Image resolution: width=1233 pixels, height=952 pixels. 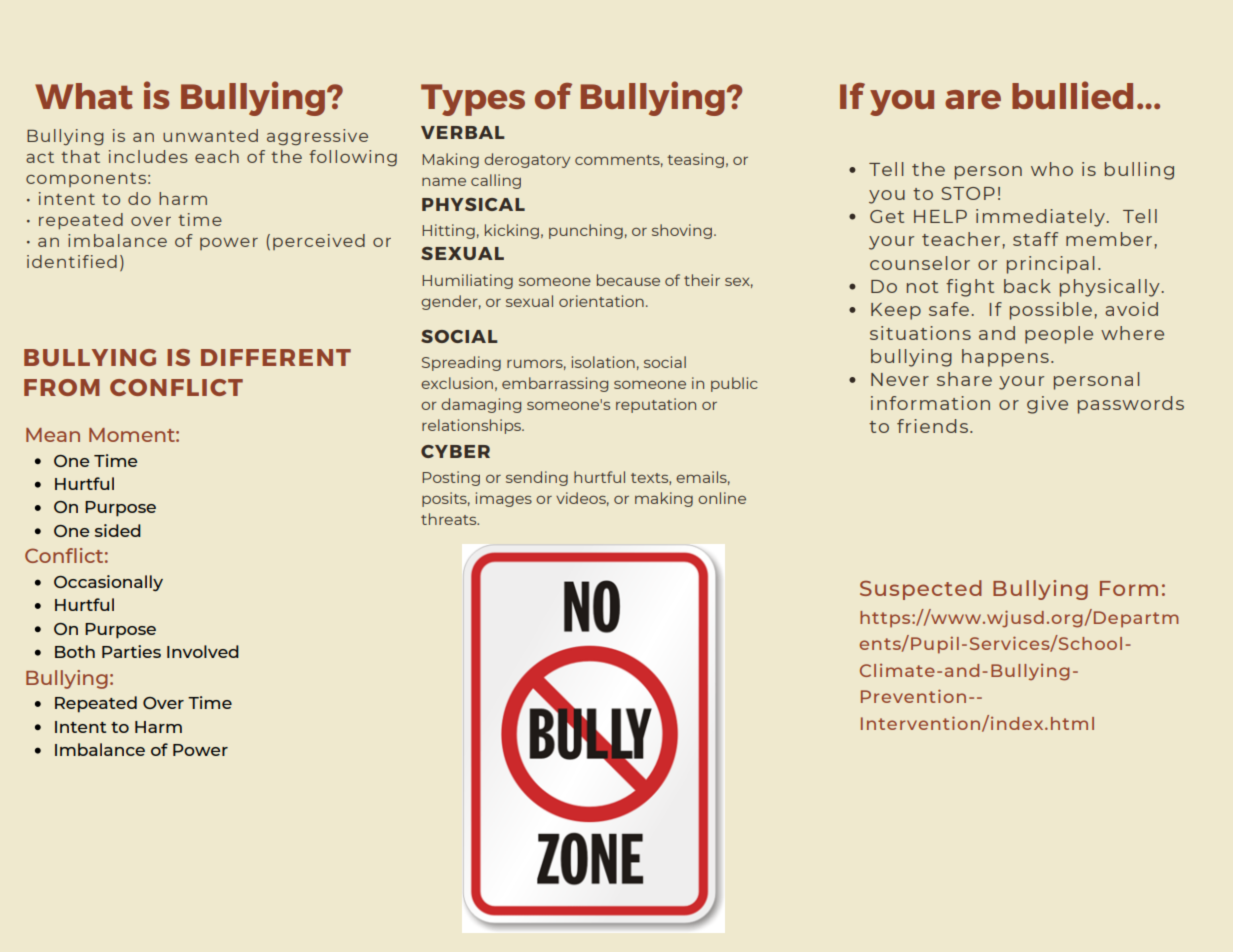 I want to click on bullied, so click(x=1072, y=95).
